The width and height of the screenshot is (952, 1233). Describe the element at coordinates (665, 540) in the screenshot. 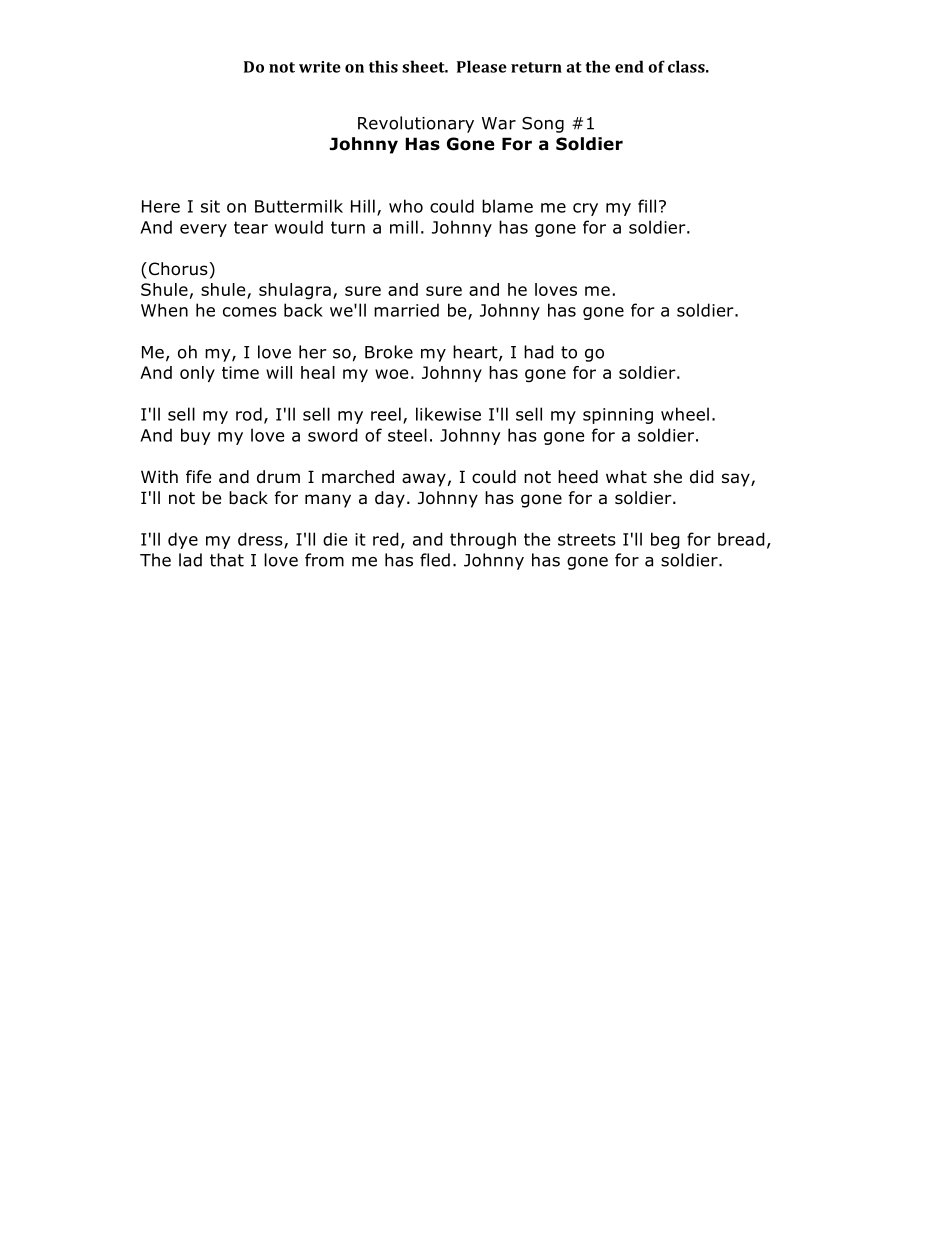

I see `beg` at that location.
